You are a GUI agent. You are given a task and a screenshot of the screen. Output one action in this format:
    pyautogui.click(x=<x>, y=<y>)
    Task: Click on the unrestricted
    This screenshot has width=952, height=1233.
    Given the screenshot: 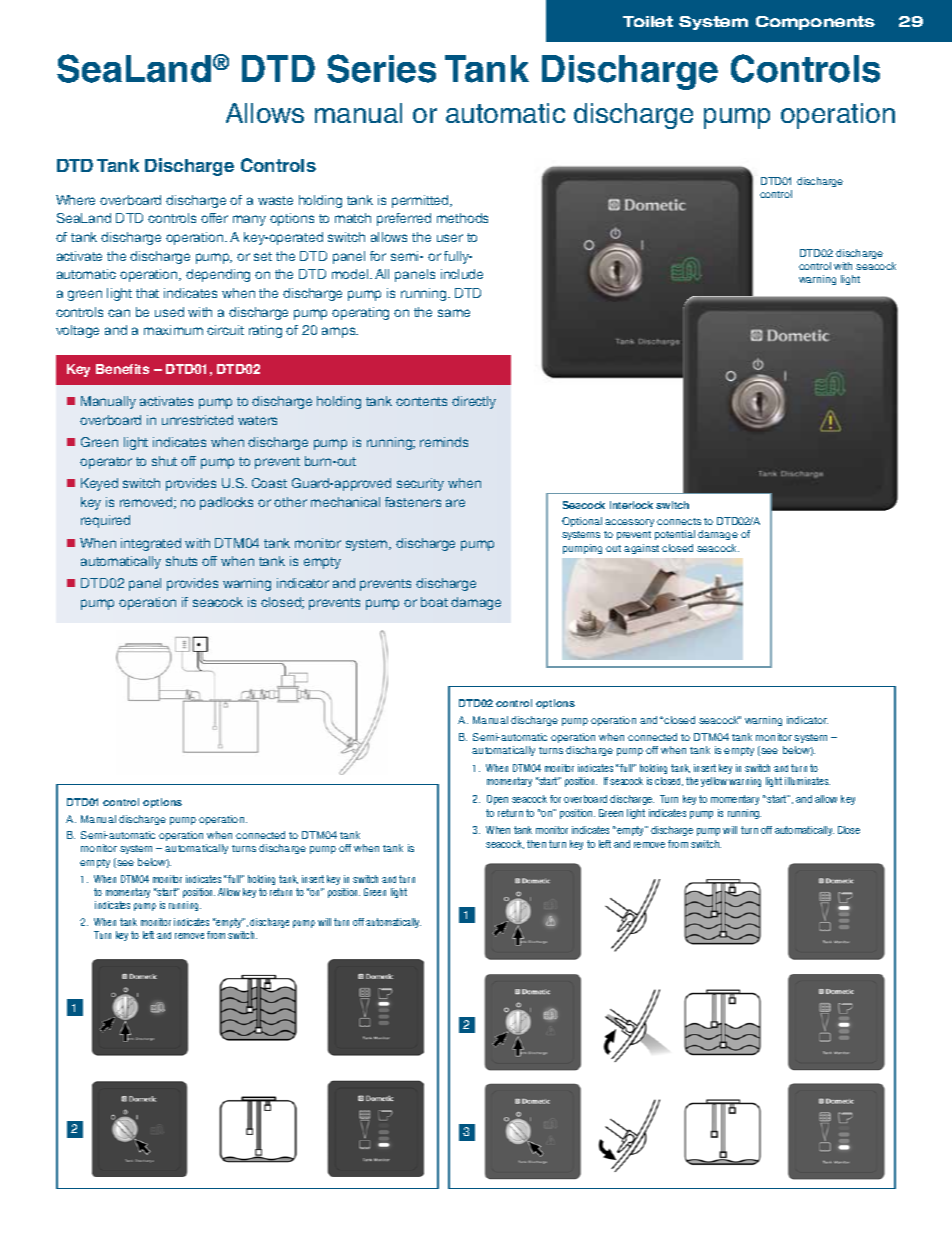 What is the action you would take?
    pyautogui.click(x=197, y=420)
